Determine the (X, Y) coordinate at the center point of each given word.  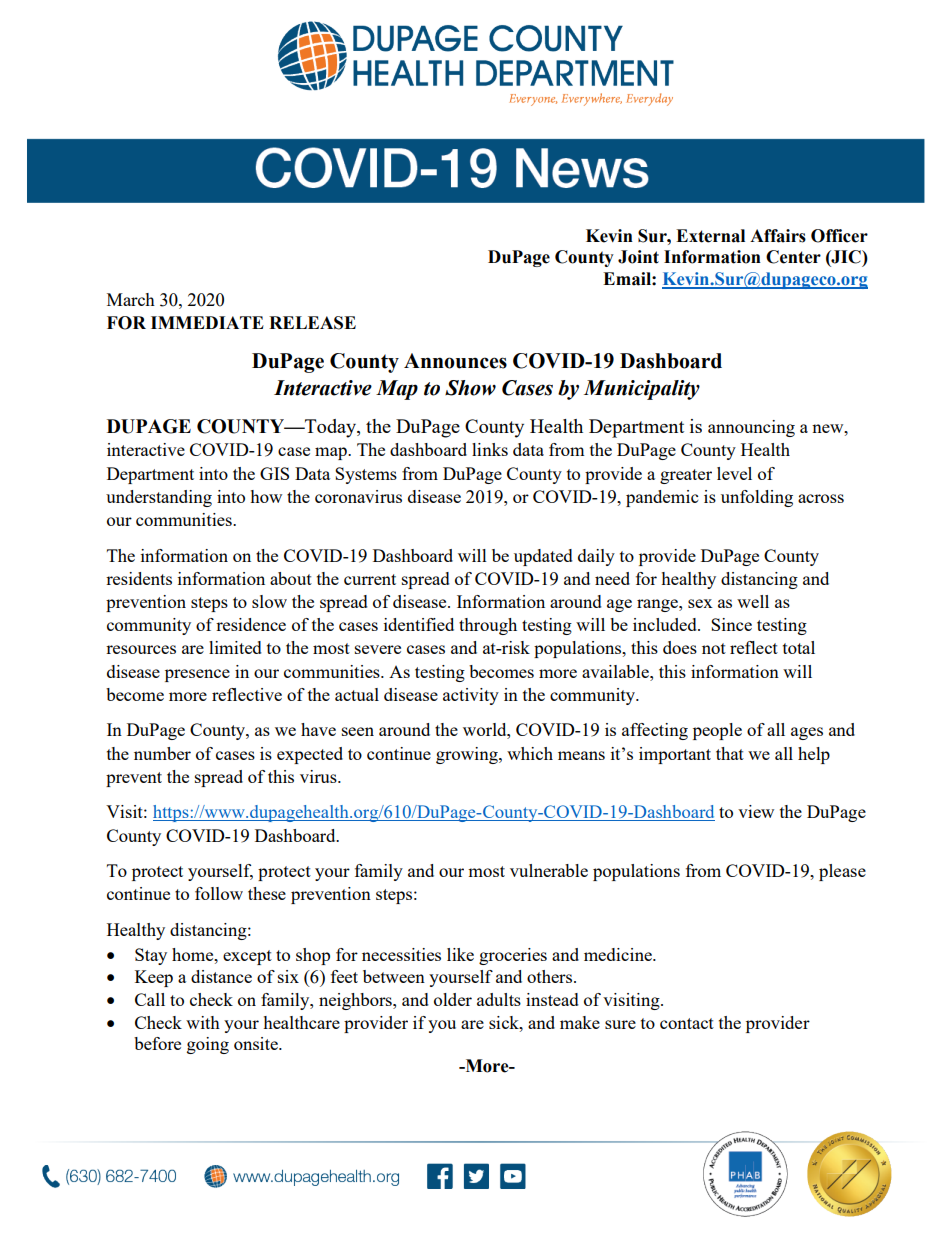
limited (235, 647)
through (488, 626)
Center (793, 257)
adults (499, 999)
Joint (638, 257)
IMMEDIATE (207, 322)
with (203, 1022)
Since (731, 624)
